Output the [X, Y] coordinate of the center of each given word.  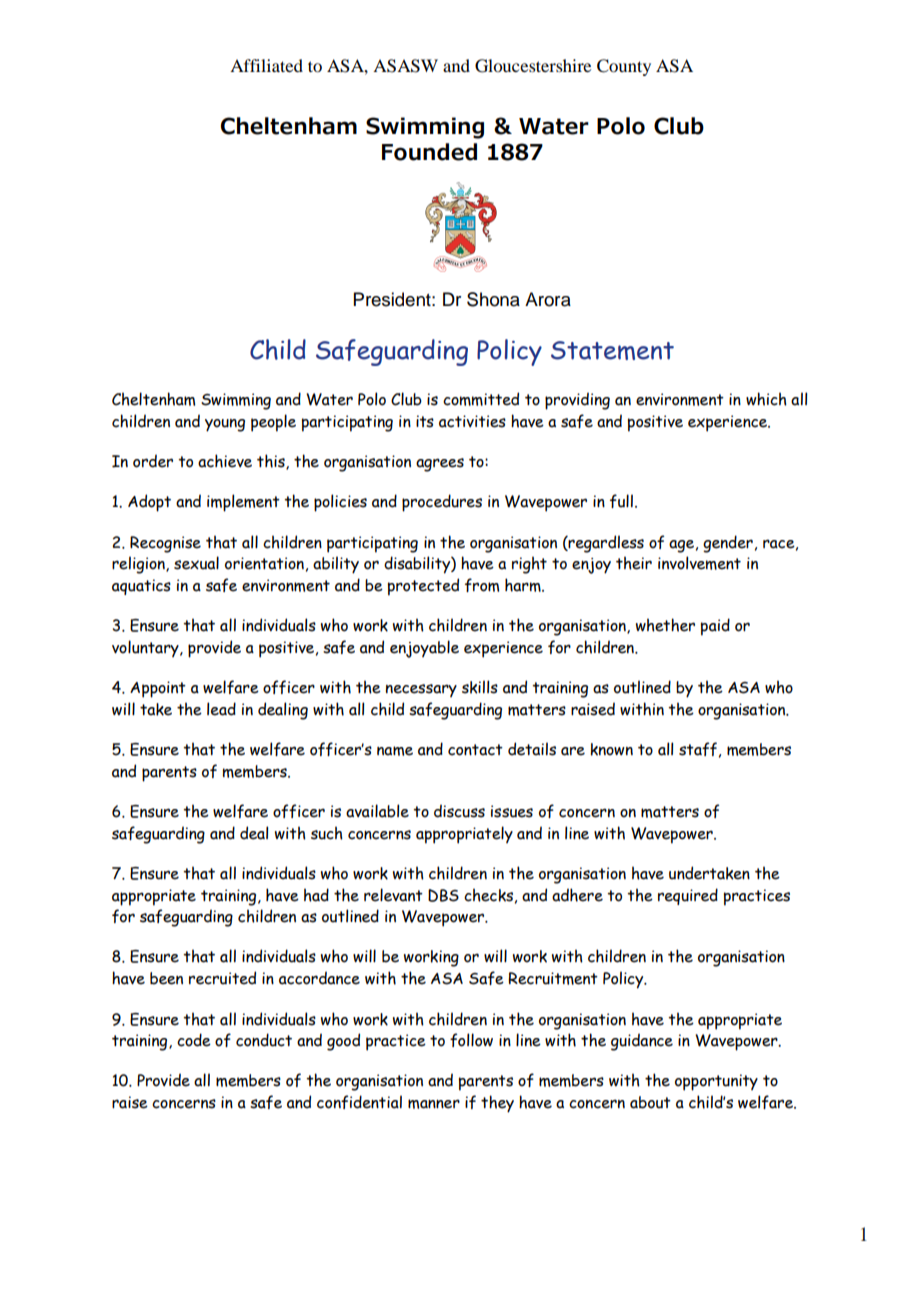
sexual [196, 563]
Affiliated [266, 65]
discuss [459, 811]
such [327, 833]
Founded [429, 152]
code [194, 1040]
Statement [612, 350]
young [225, 425]
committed [481, 399]
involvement [699, 563]
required [688, 896]
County [624, 67]
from [482, 585]
